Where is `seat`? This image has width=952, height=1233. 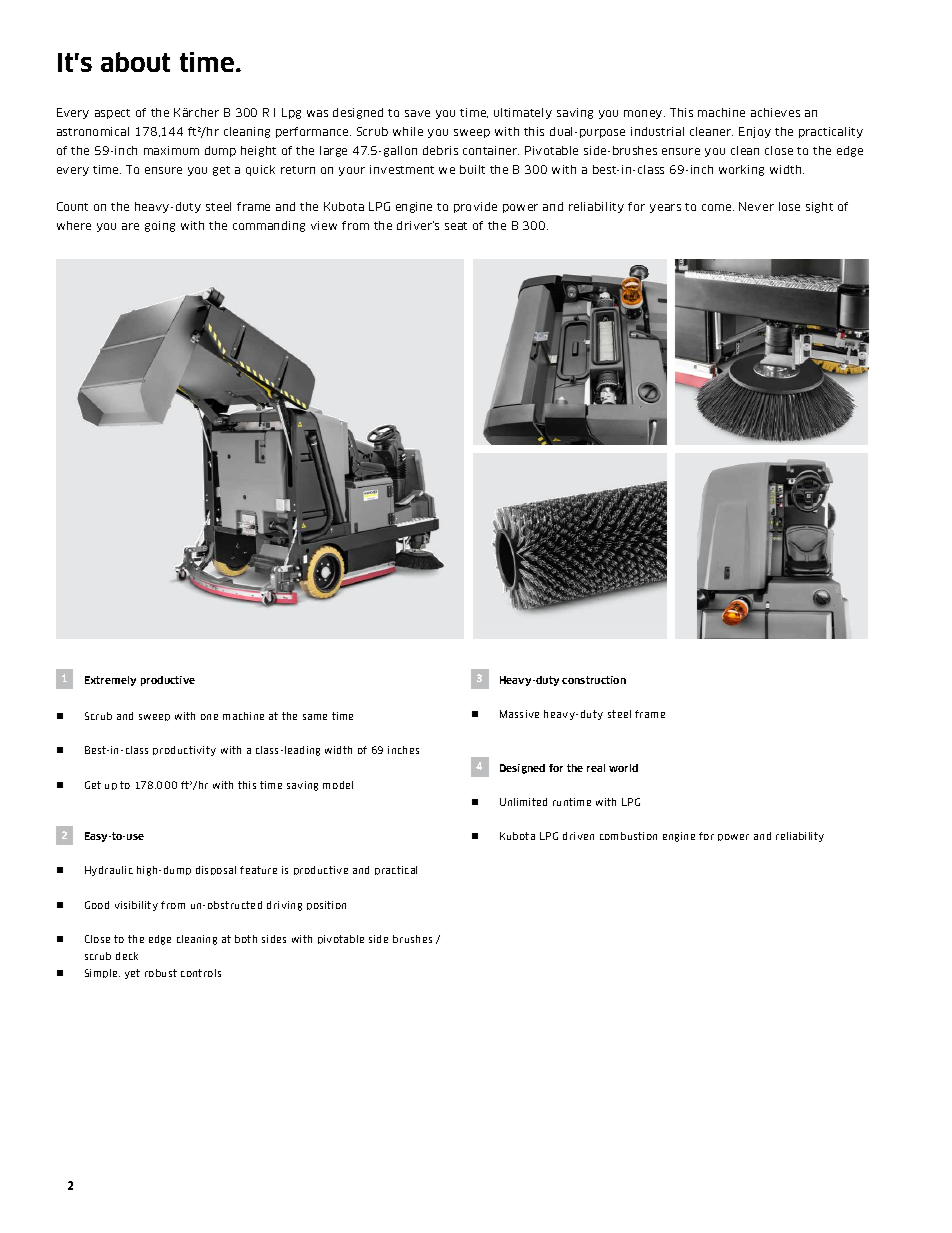 seat is located at coordinates (456, 226).
